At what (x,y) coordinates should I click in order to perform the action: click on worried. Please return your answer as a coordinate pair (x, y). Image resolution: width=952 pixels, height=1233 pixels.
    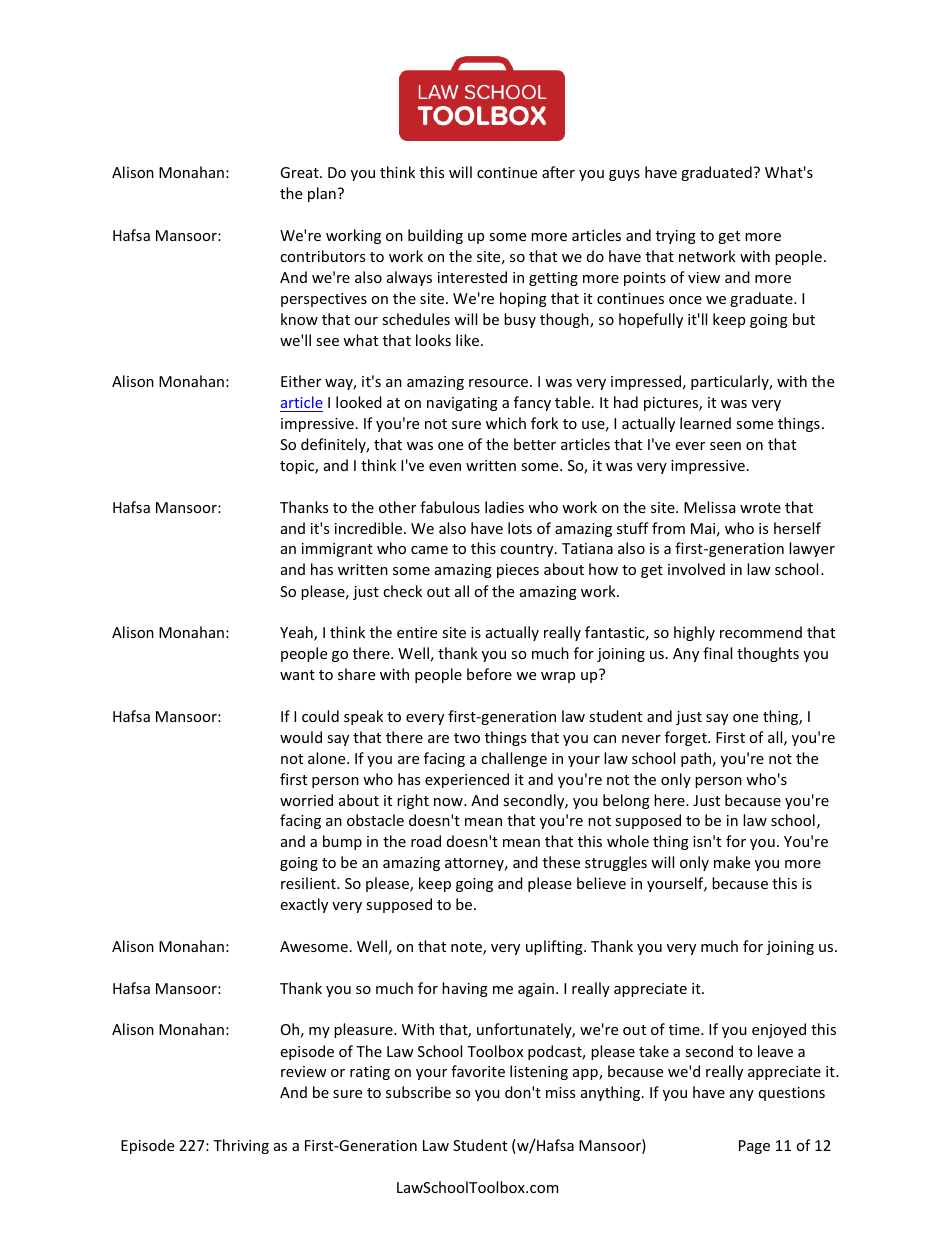
    Looking at the image, I should click on (306, 800).
